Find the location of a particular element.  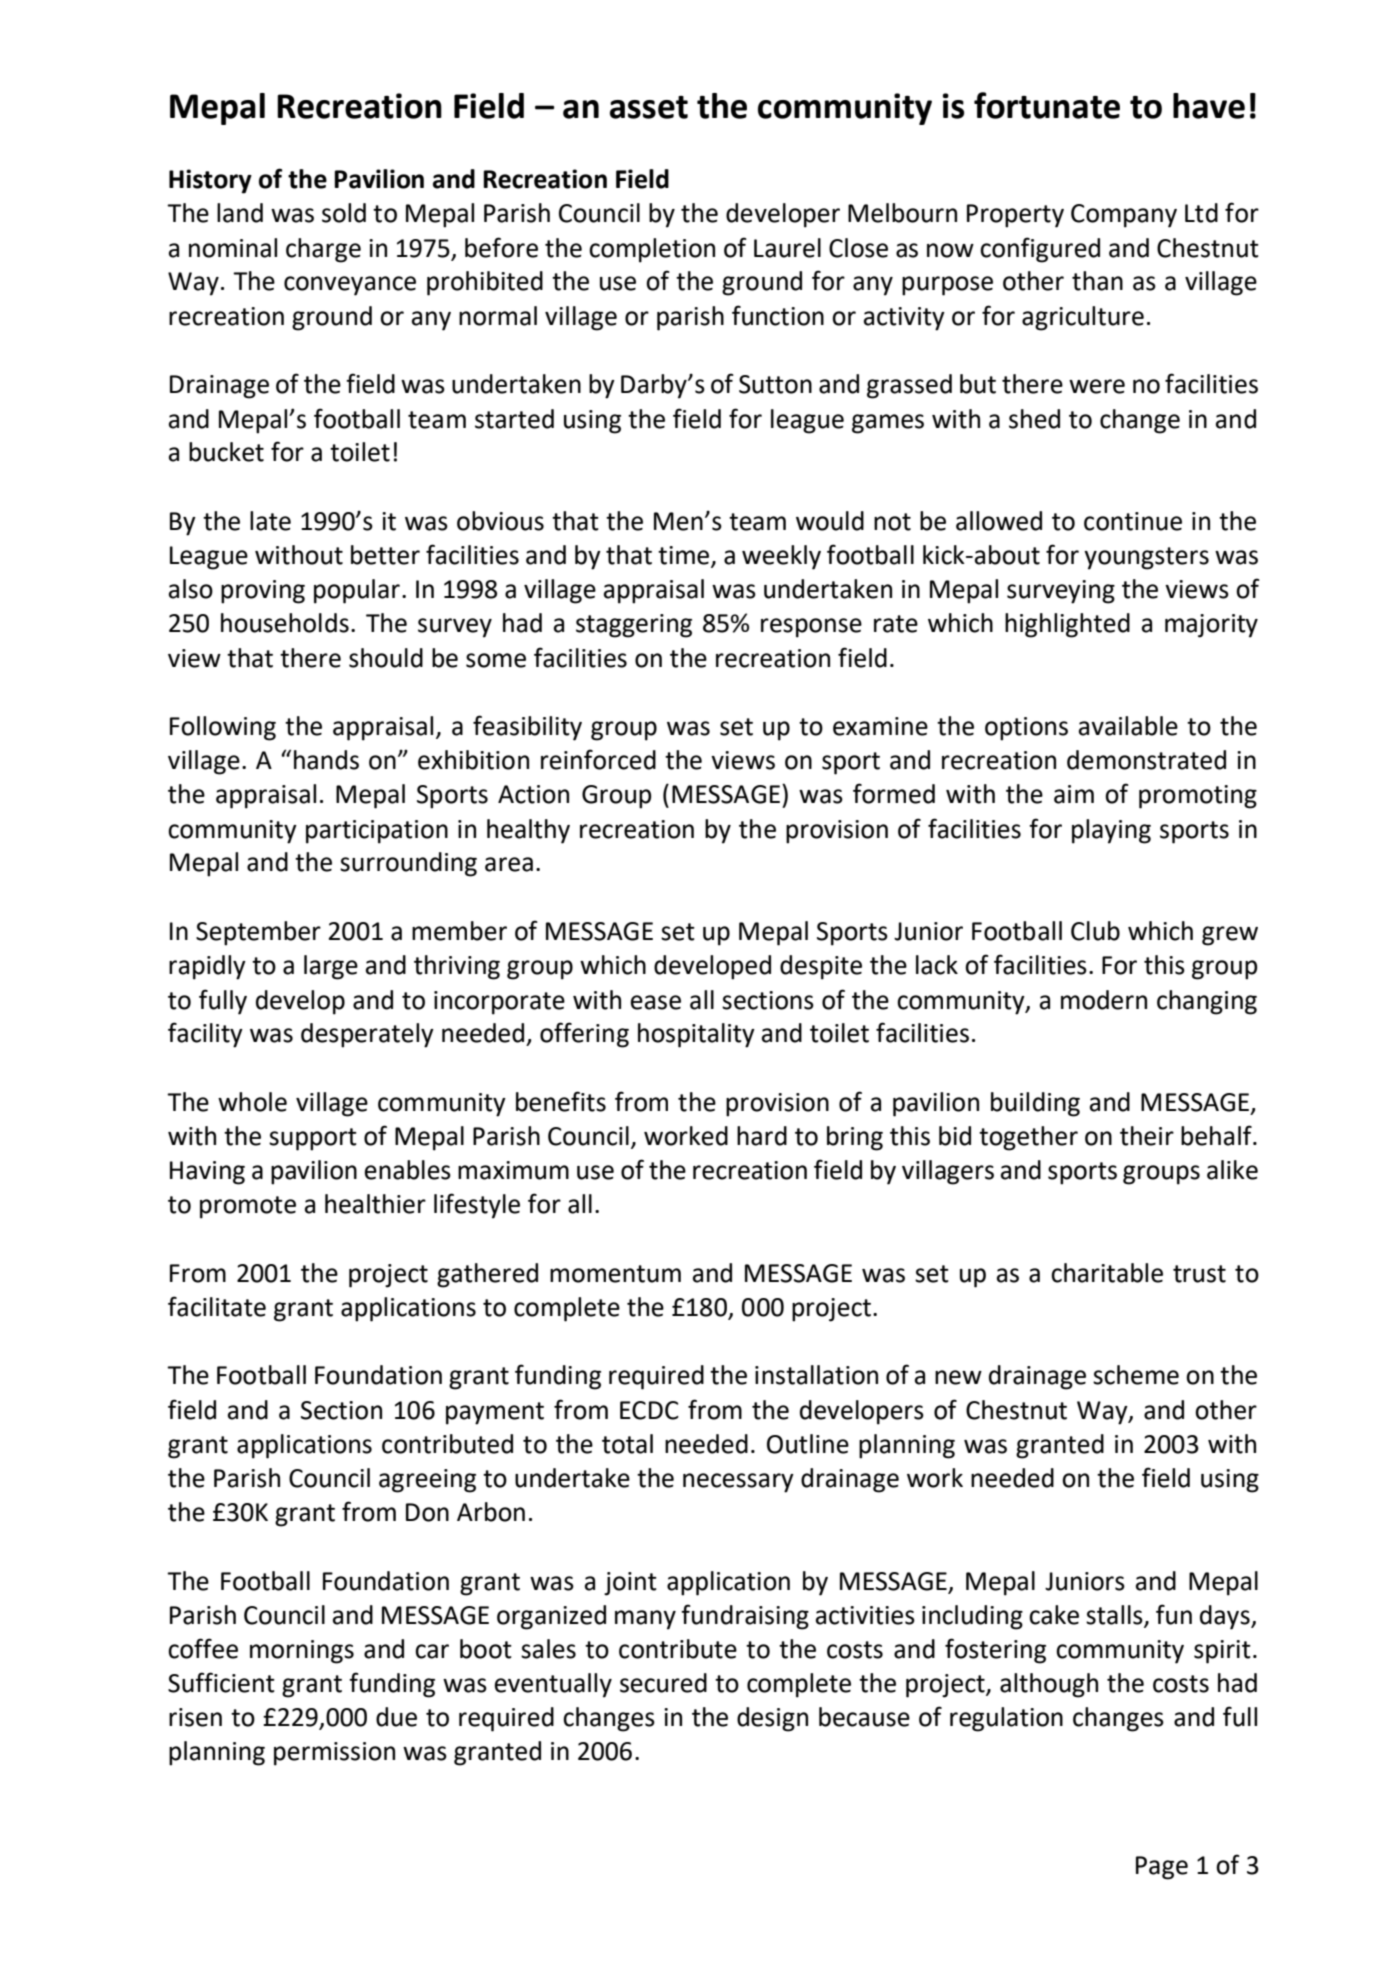

ease is located at coordinates (656, 1002).
